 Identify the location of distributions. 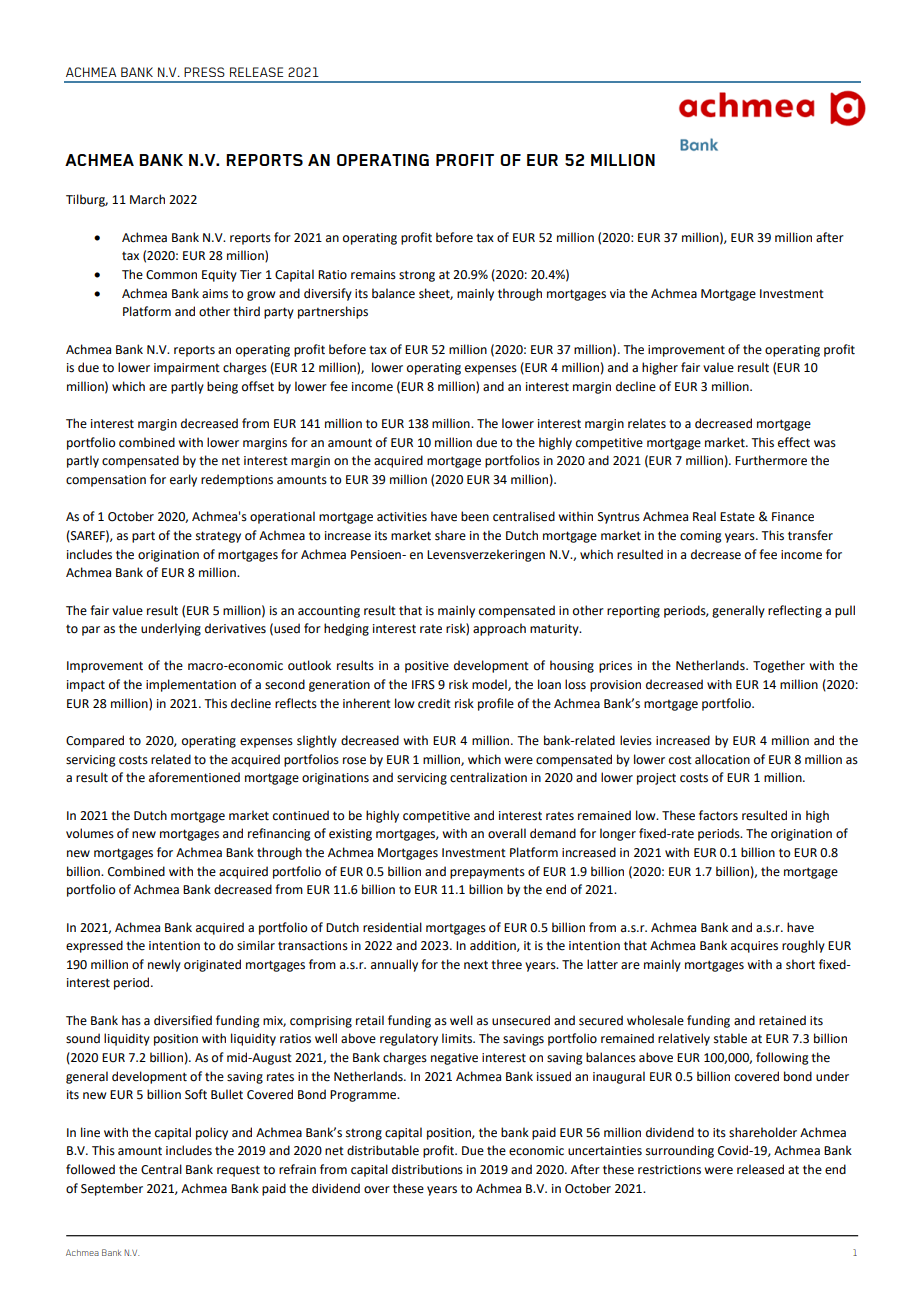
(427, 1169).
